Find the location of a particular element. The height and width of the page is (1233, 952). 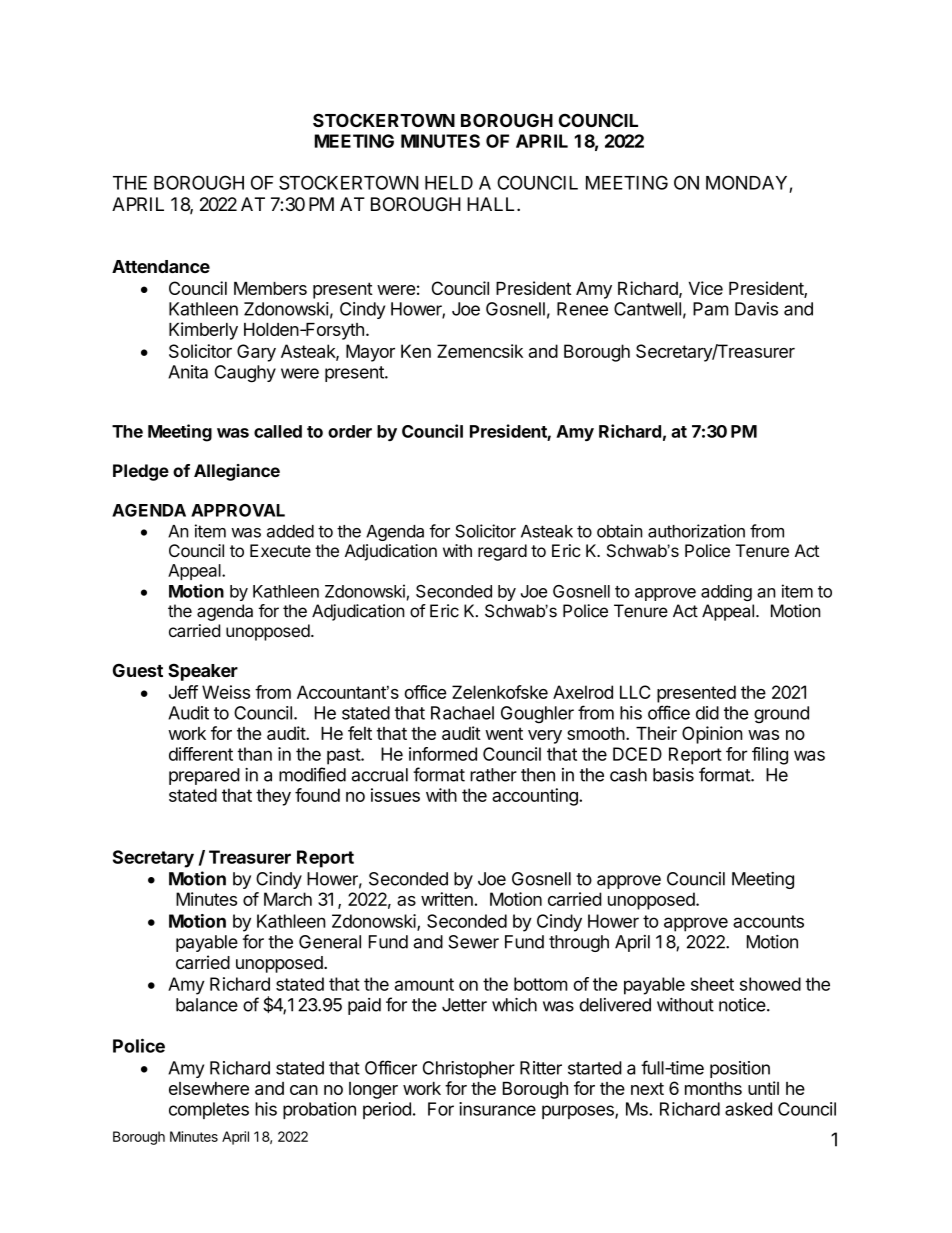

Attendance is located at coordinates (161, 266).
